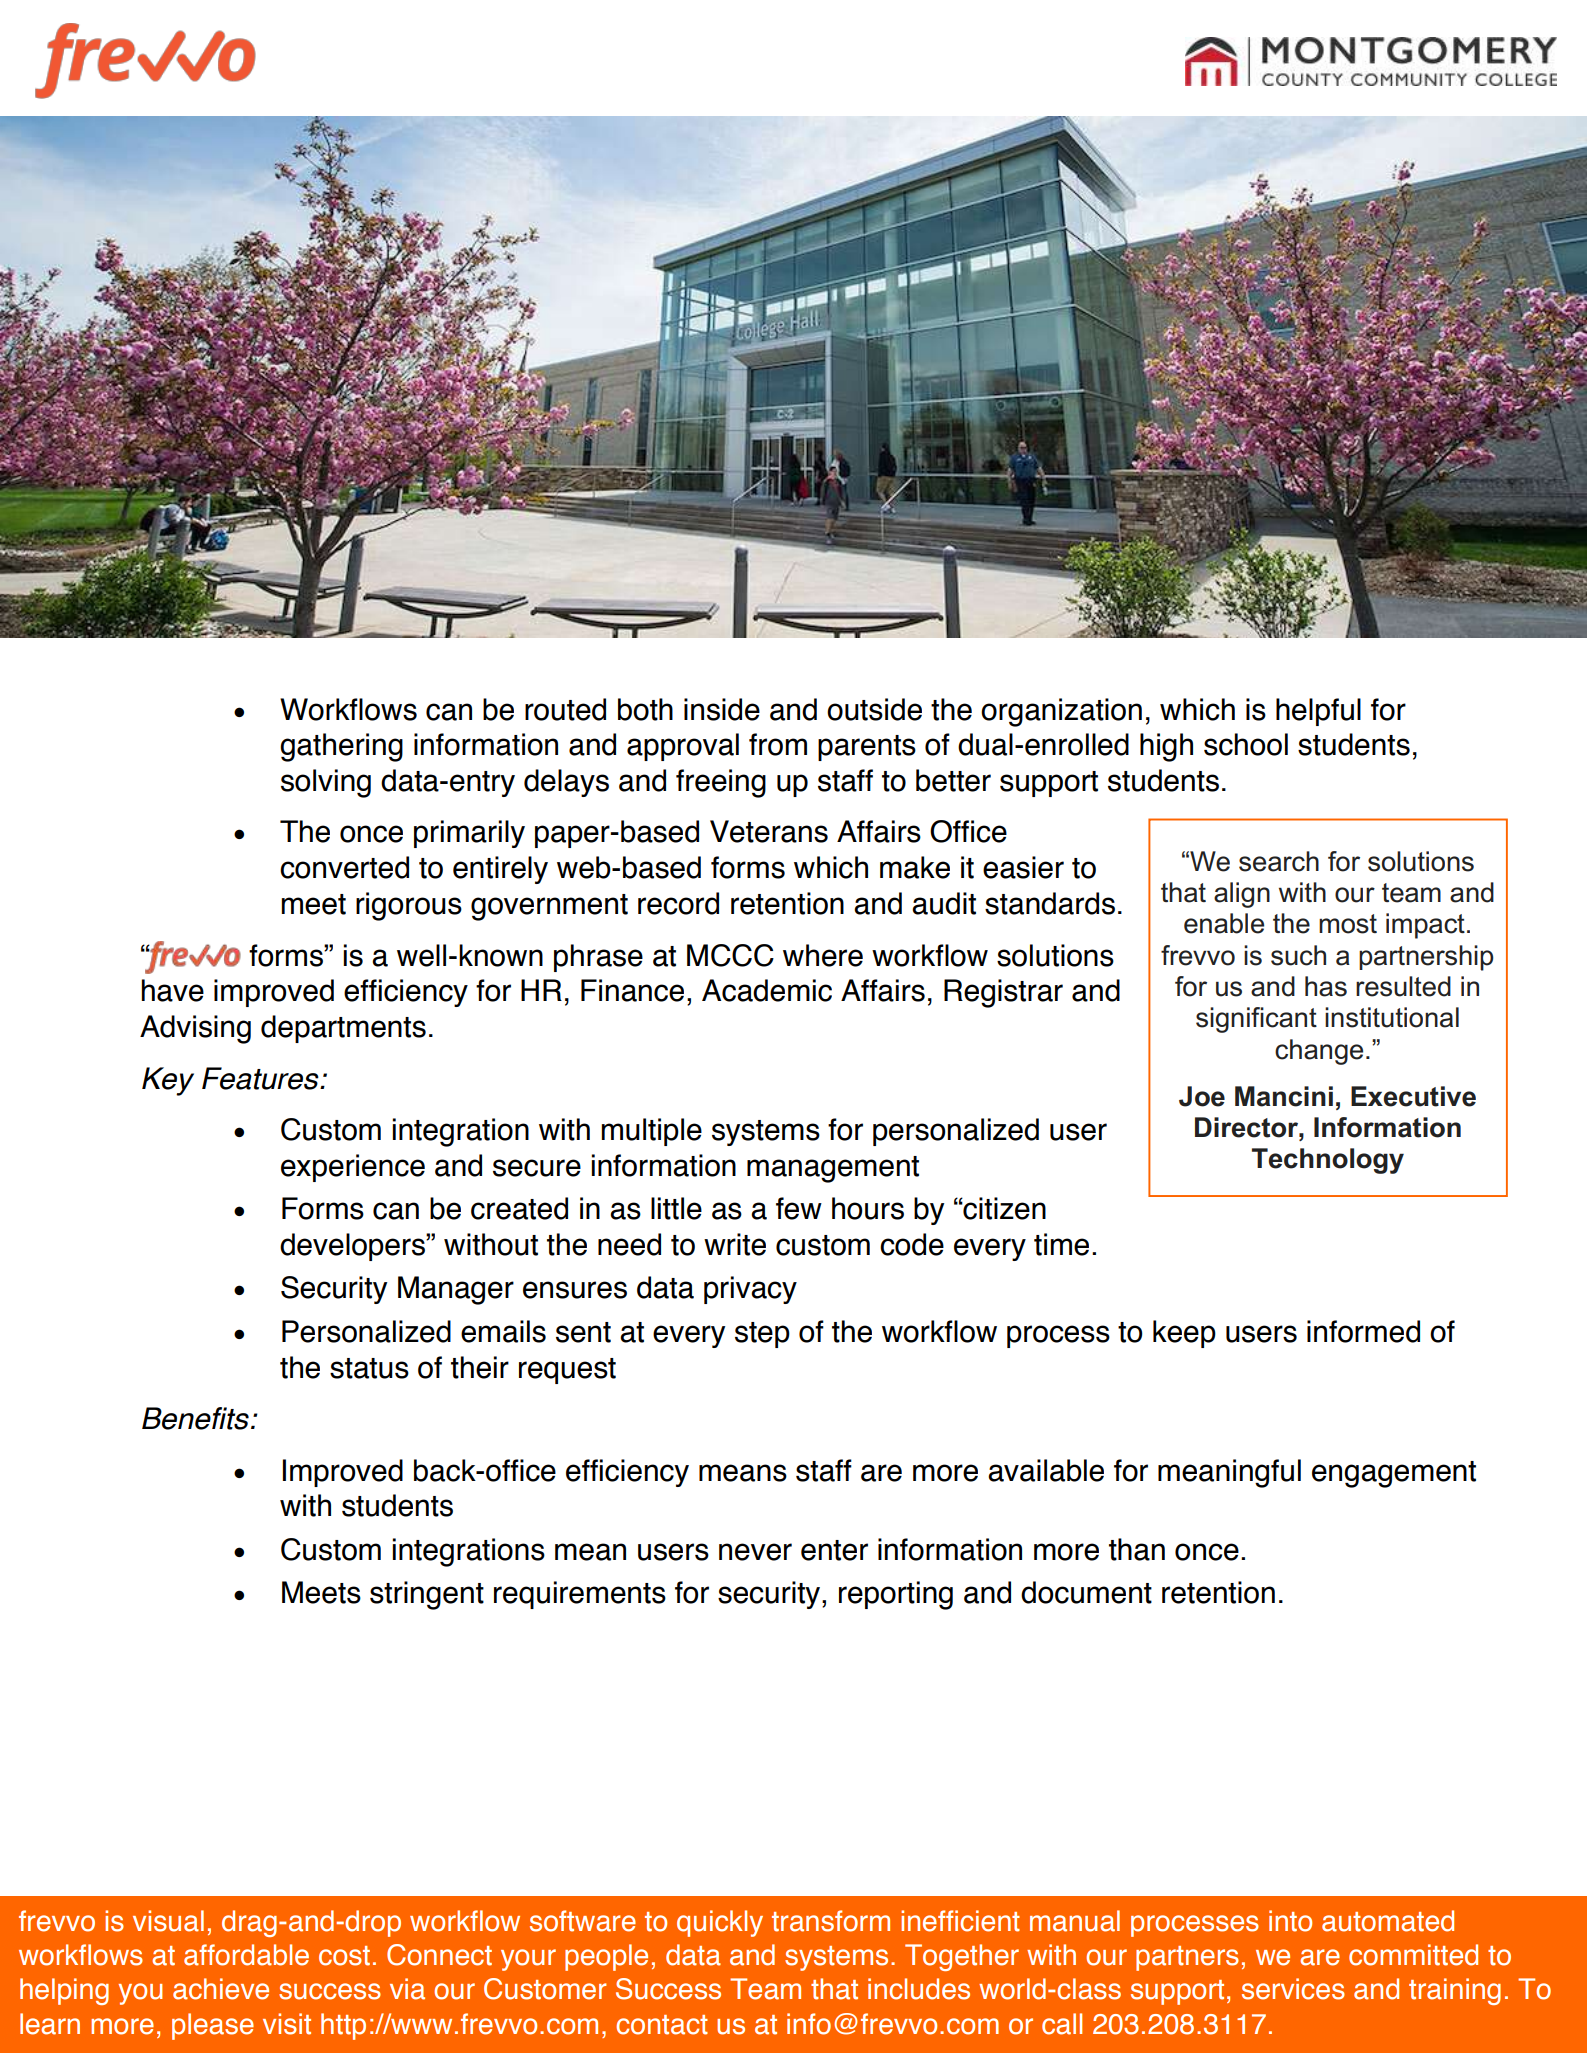  Describe the element at coordinates (1086, 1592) in the screenshot. I see `document` at that location.
